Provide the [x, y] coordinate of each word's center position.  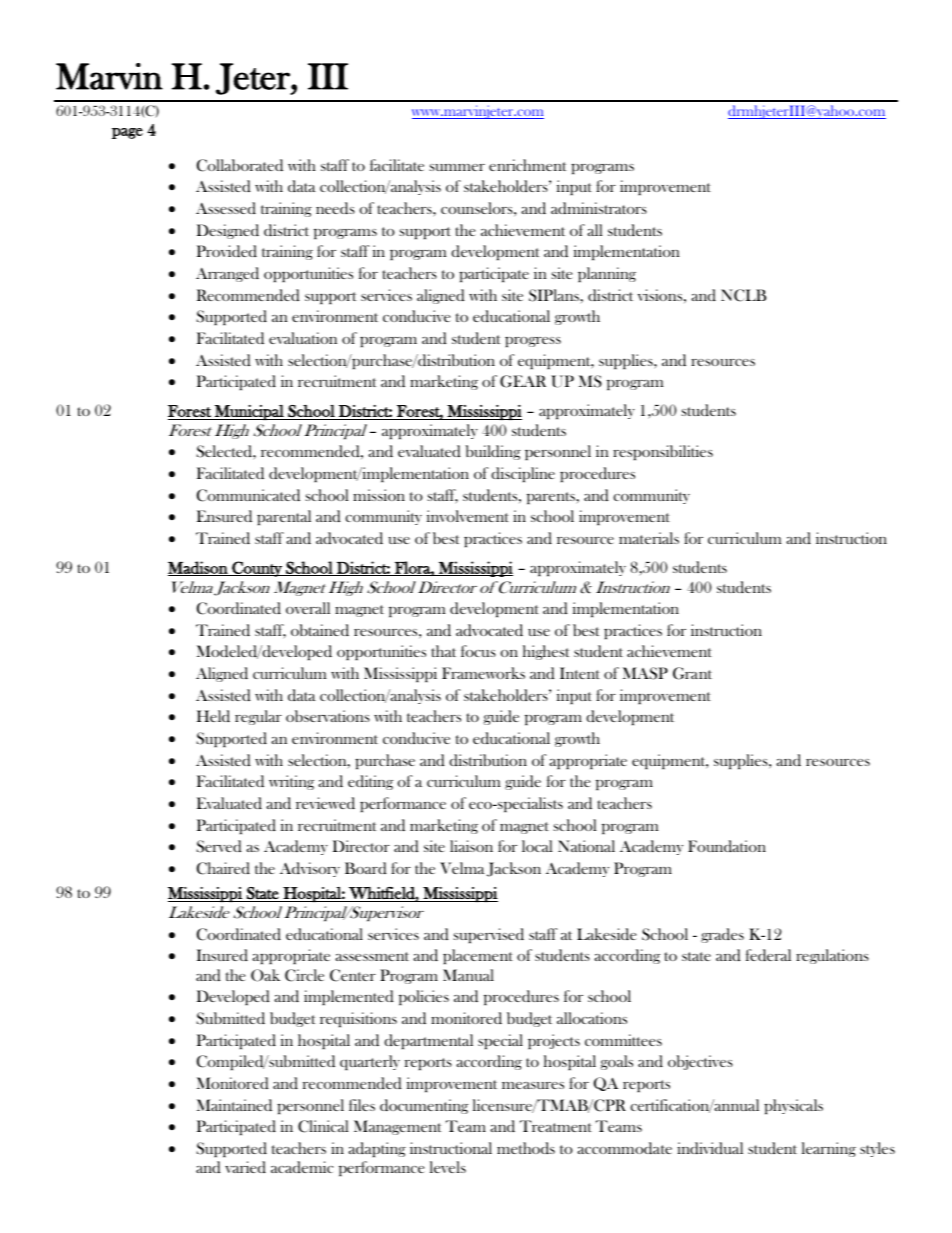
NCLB [743, 295]
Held [213, 716]
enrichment [528, 165]
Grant [692, 673]
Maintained [234, 1105]
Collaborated [240, 165]
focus [478, 651]
